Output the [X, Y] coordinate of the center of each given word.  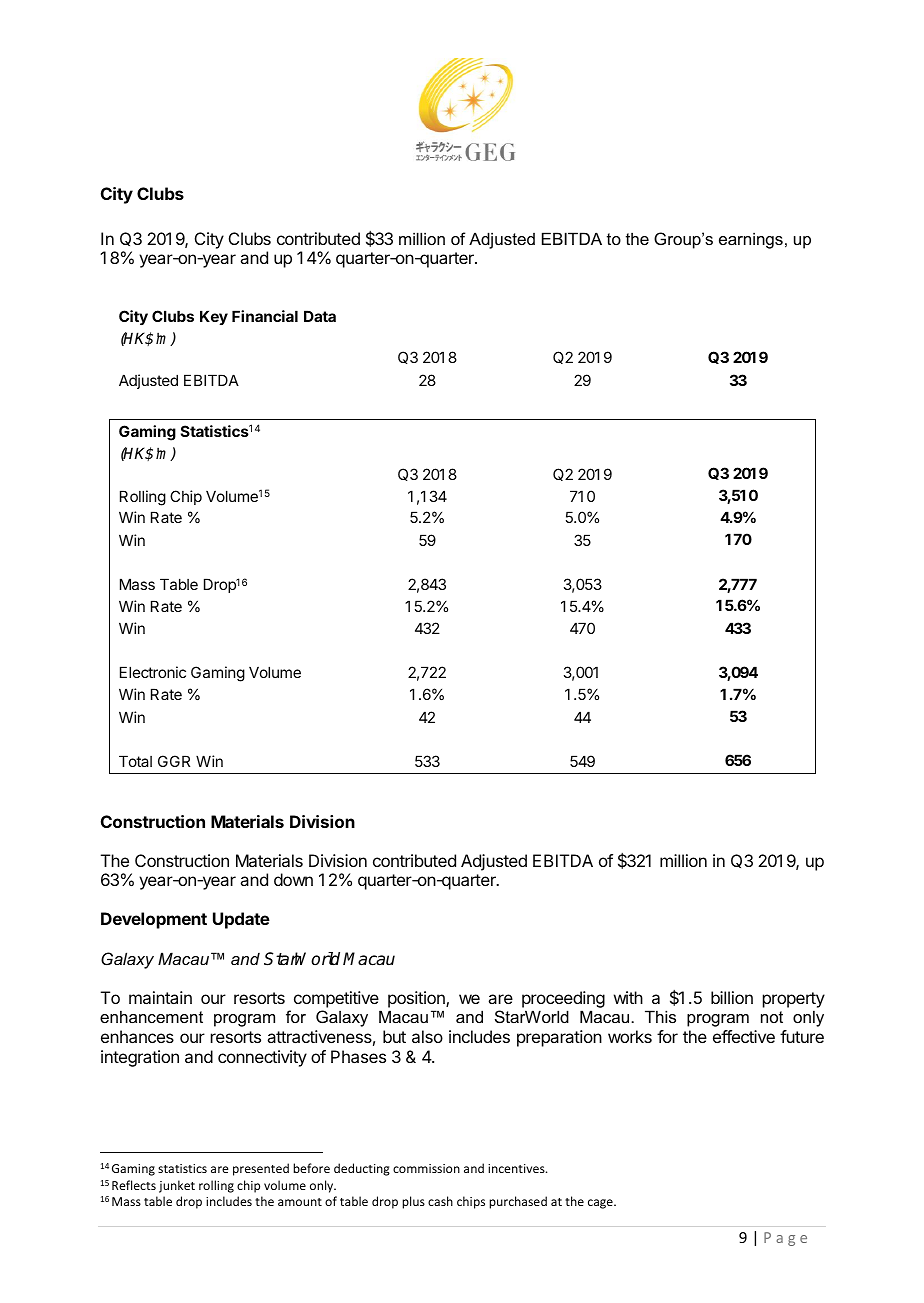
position [417, 999]
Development [154, 920]
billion [732, 997]
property [794, 1000]
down [293, 879]
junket [177, 1186]
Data [320, 316]
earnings [751, 240]
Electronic [153, 672]
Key [214, 317]
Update [241, 920]
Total [135, 761]
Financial [265, 316]
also [427, 1036]
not [772, 1017]
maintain [160, 997]
